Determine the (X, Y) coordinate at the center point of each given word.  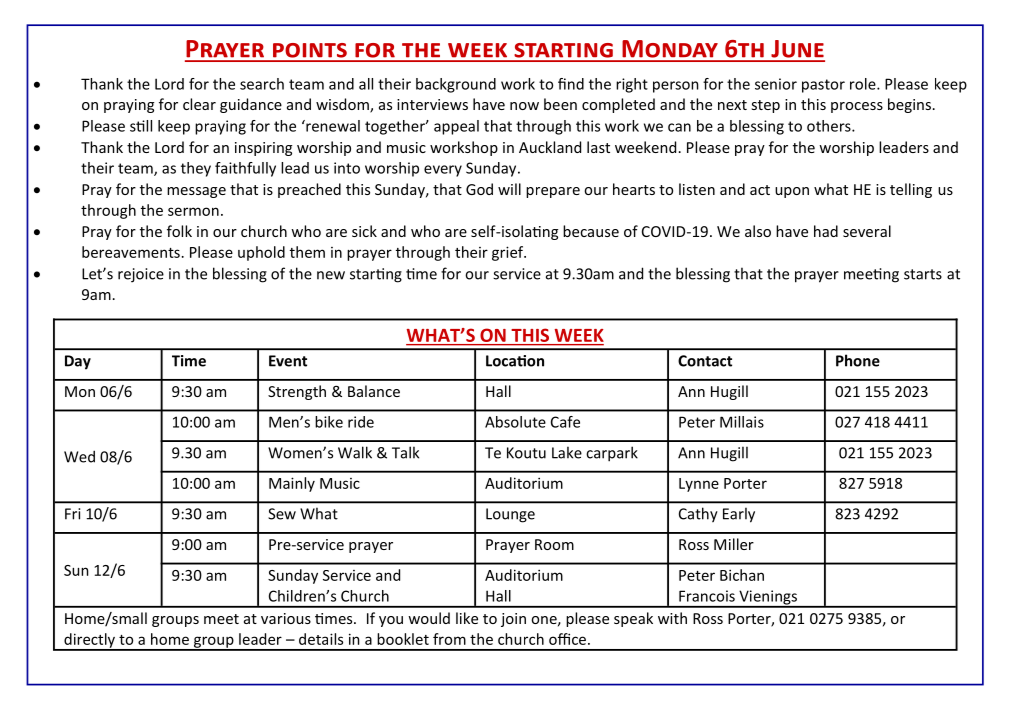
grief (509, 253)
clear (199, 104)
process (857, 107)
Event (288, 361)
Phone (858, 360)
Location (515, 361)
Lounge (510, 515)
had (826, 231)
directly (89, 641)
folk (179, 231)
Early (739, 515)
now (524, 106)
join (513, 620)
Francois (707, 596)
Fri (72, 514)
